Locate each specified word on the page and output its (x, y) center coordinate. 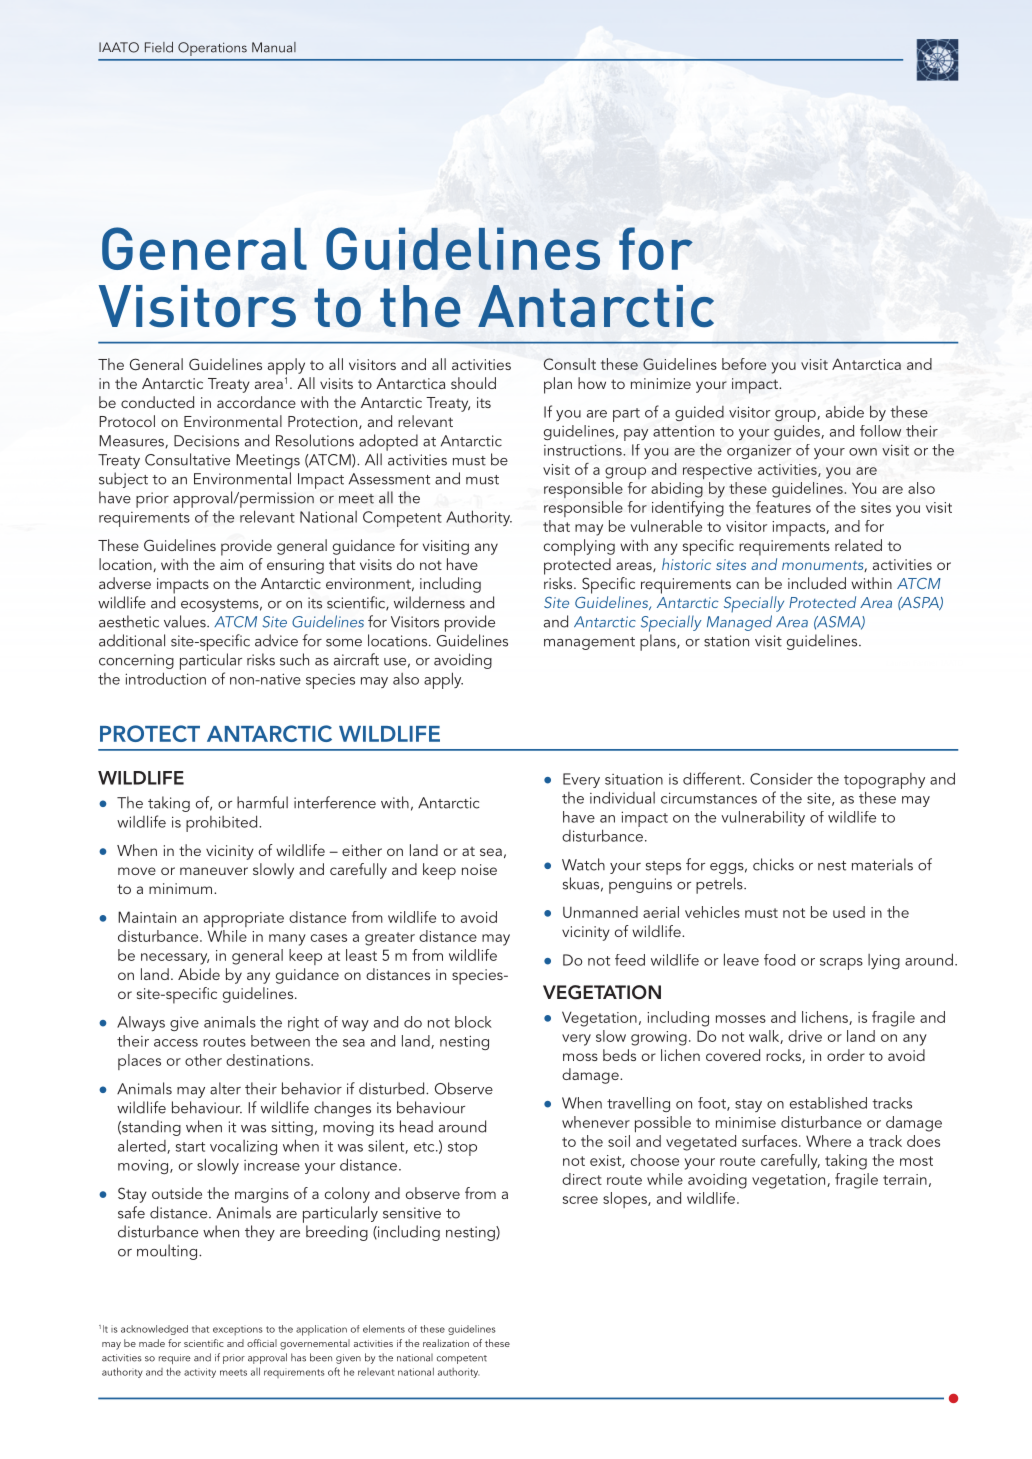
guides (798, 432)
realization (446, 1343)
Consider (781, 779)
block (473, 1022)
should (473, 383)
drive (805, 1036)
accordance (256, 402)
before (744, 364)
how (592, 383)
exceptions (238, 1330)
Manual (274, 47)
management (589, 643)
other (203, 1060)
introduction (165, 678)
